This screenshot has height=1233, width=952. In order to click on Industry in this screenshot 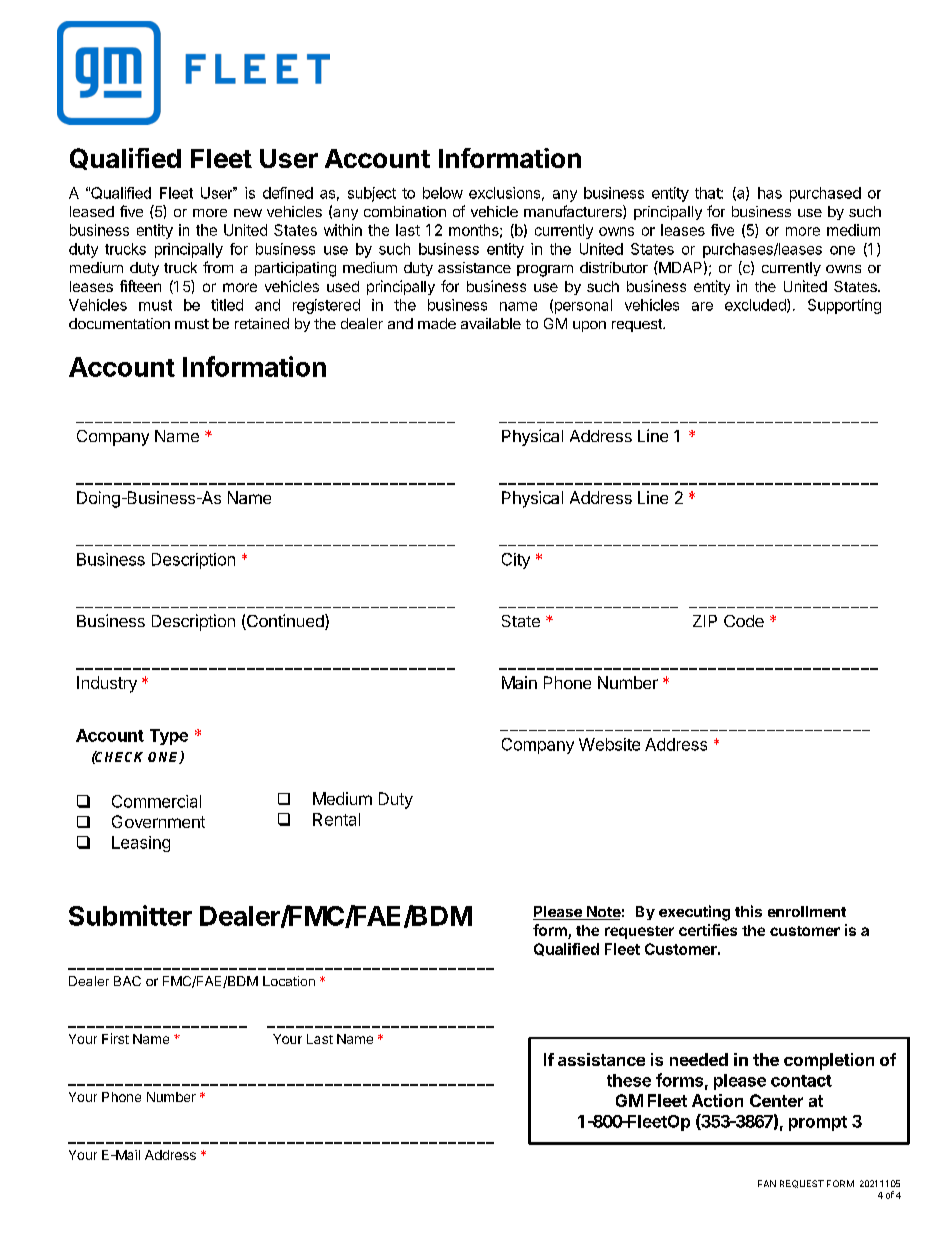, I will do `click(107, 684)`.
